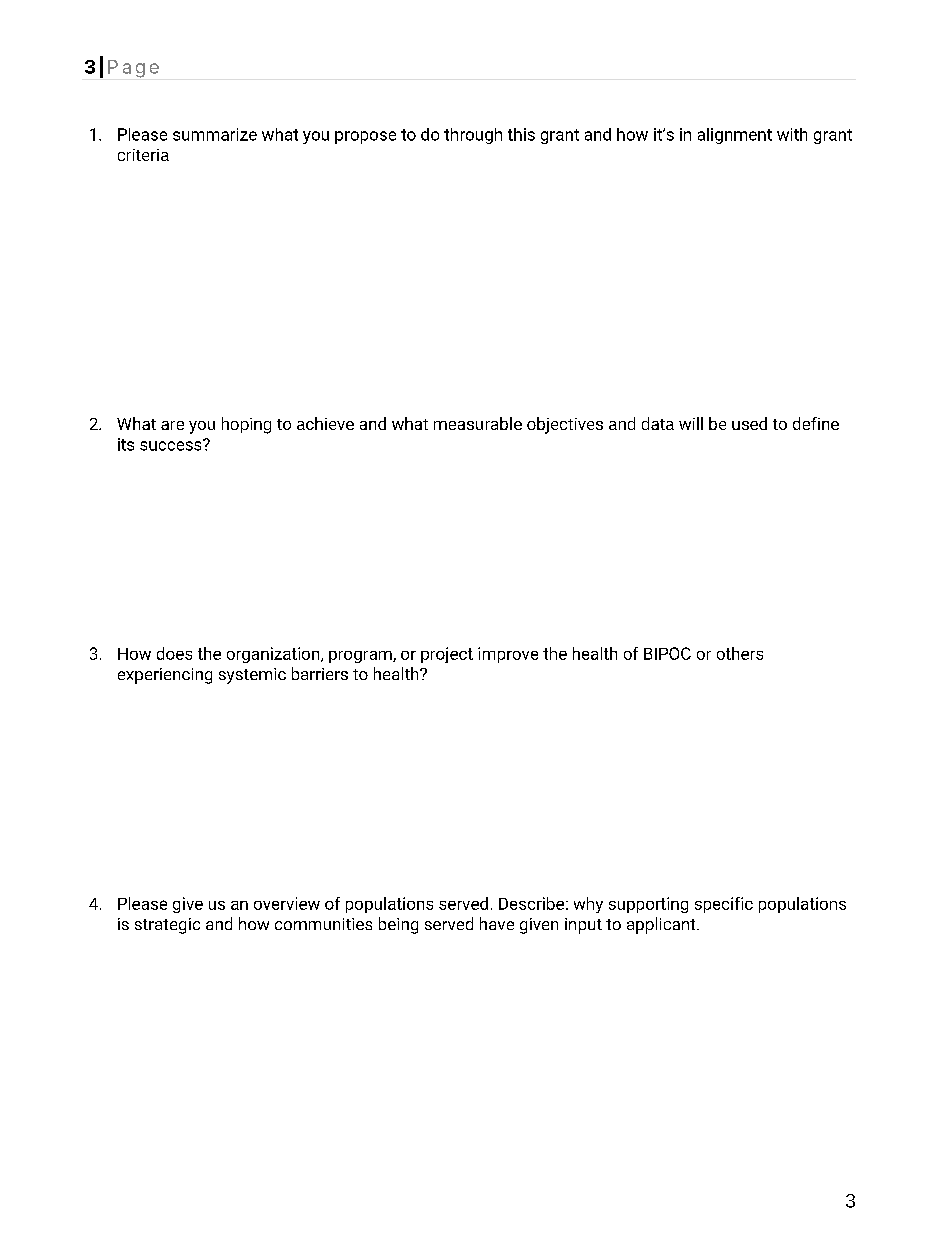  I want to click on will, so click(691, 423).
